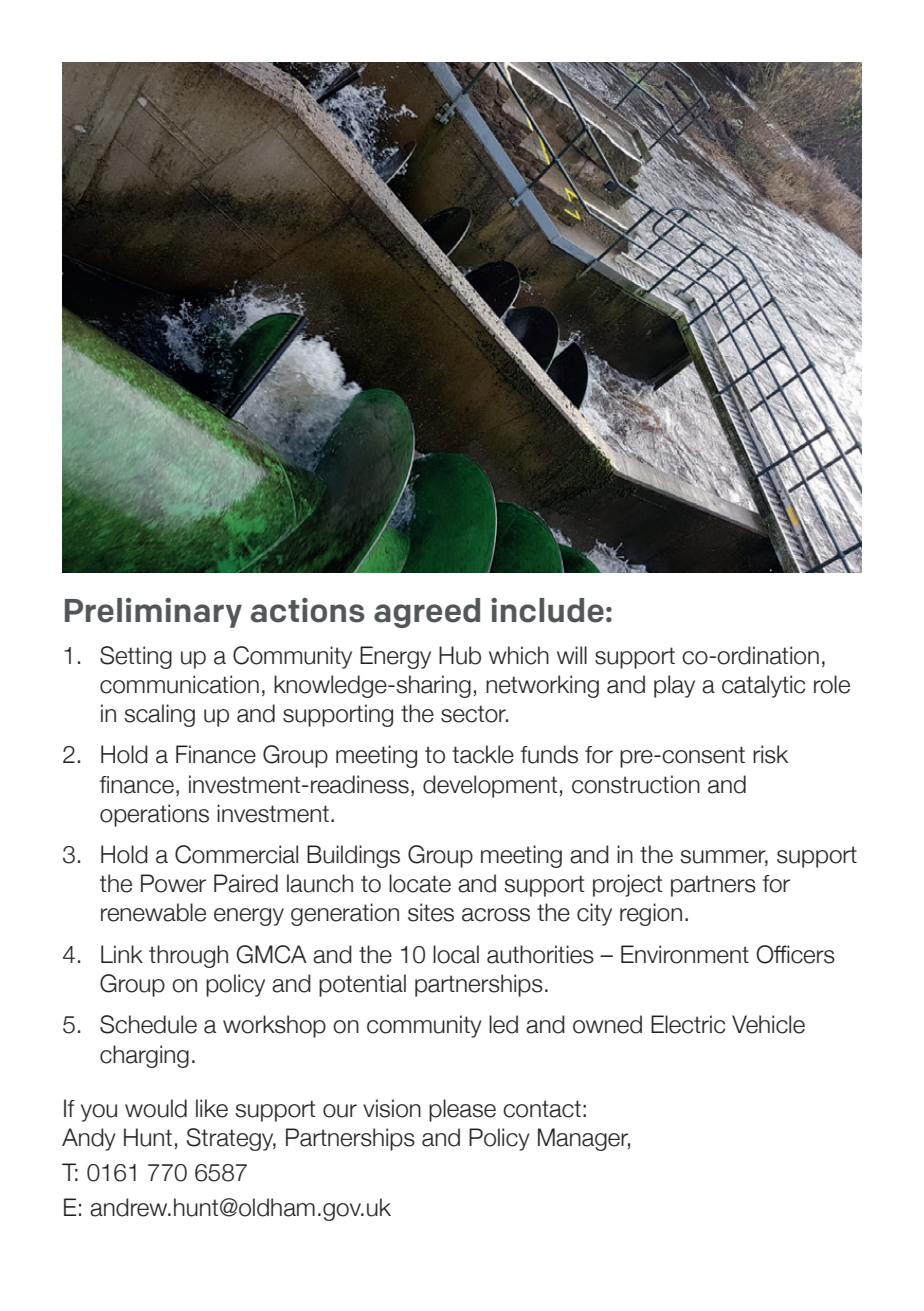 The width and height of the image is (924, 1311). What do you see at coordinates (156, 1108) in the image?
I see `would` at bounding box center [156, 1108].
